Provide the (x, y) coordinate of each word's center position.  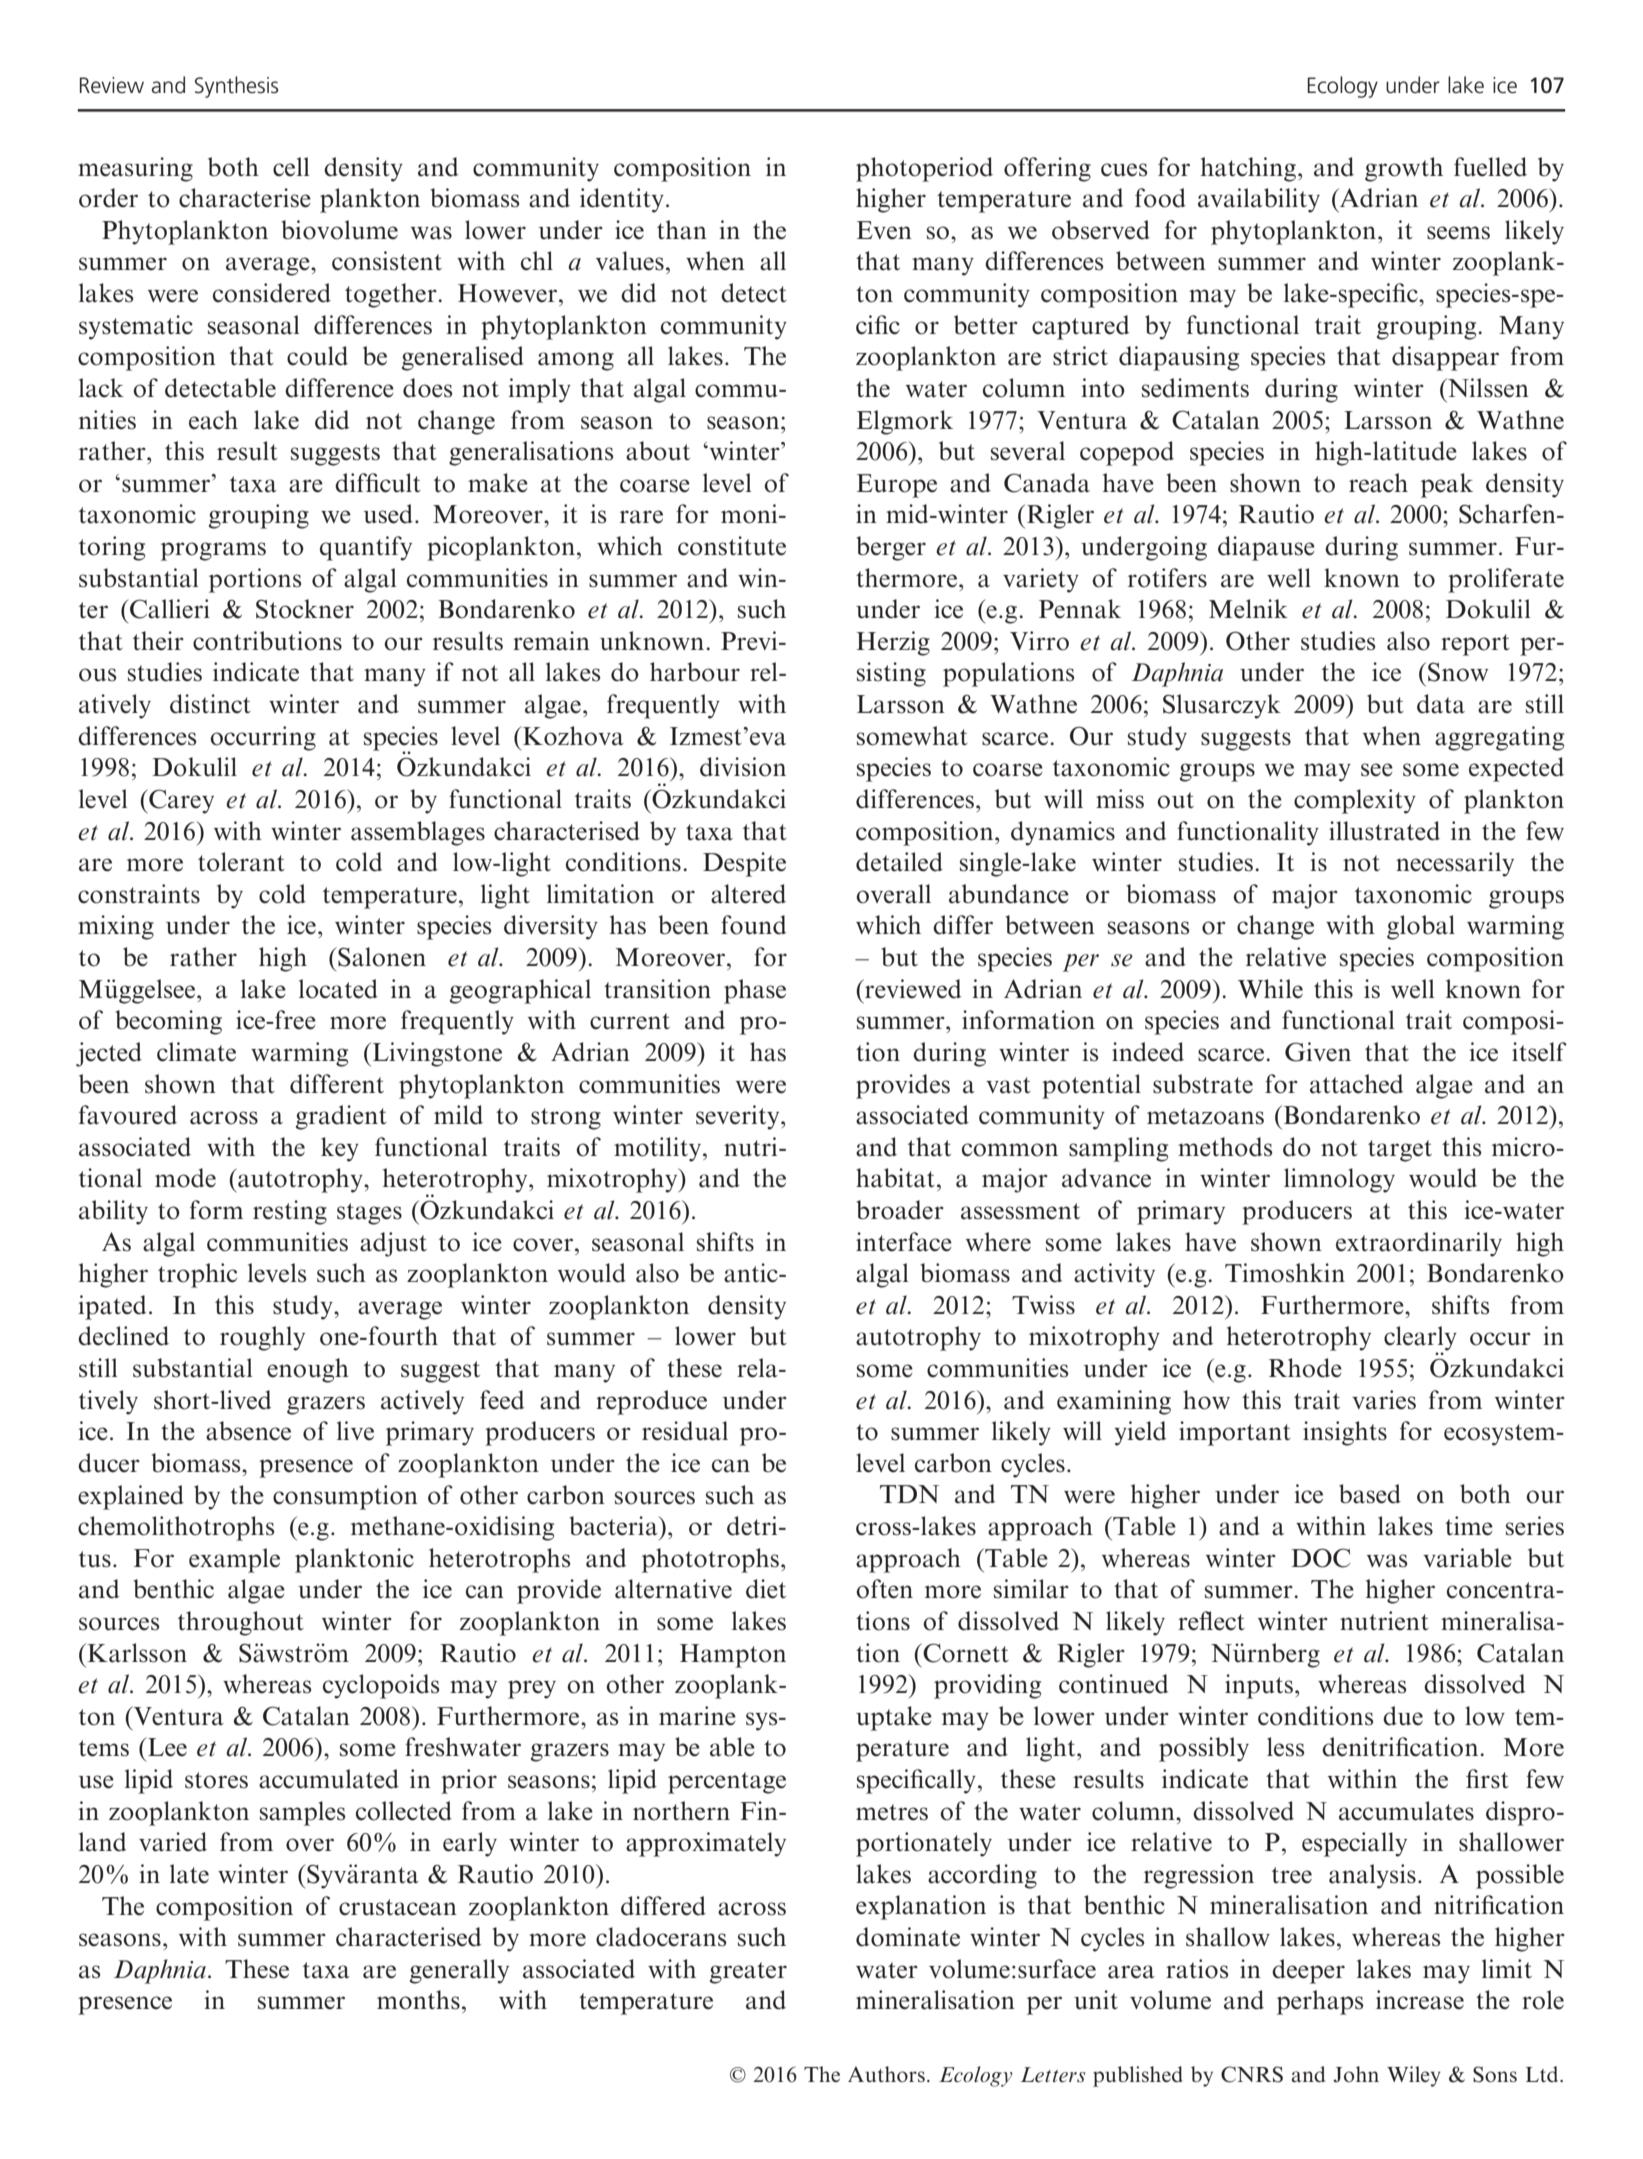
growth (1404, 169)
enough (308, 1370)
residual (685, 1431)
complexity (1355, 801)
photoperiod (924, 169)
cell (291, 167)
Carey (180, 801)
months (418, 2000)
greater (748, 1973)
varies (1384, 1400)
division (743, 767)
